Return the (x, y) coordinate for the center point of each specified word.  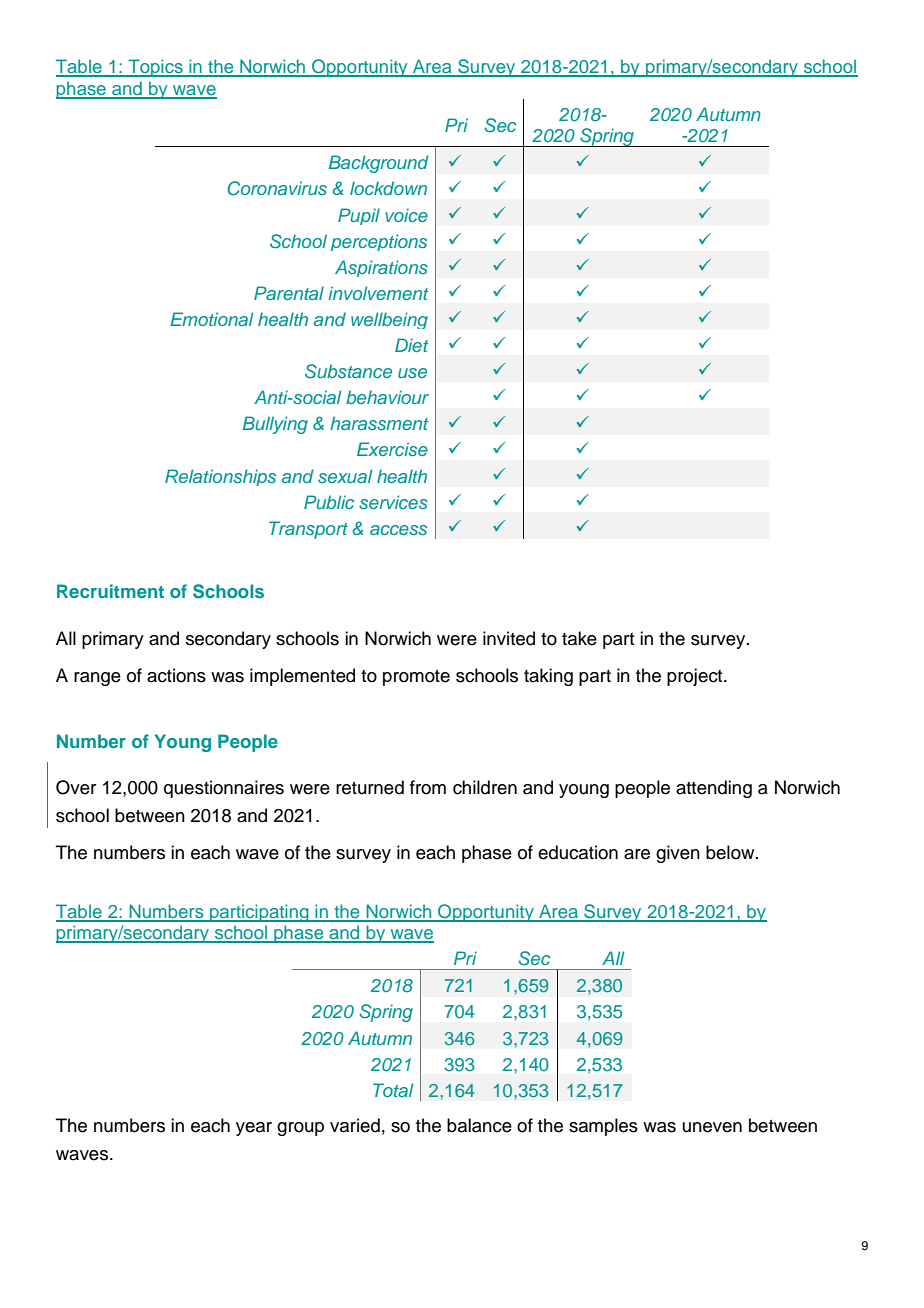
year (254, 1129)
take (579, 638)
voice (406, 215)
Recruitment (110, 591)
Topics (155, 68)
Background (379, 164)
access (398, 530)
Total (393, 1090)
